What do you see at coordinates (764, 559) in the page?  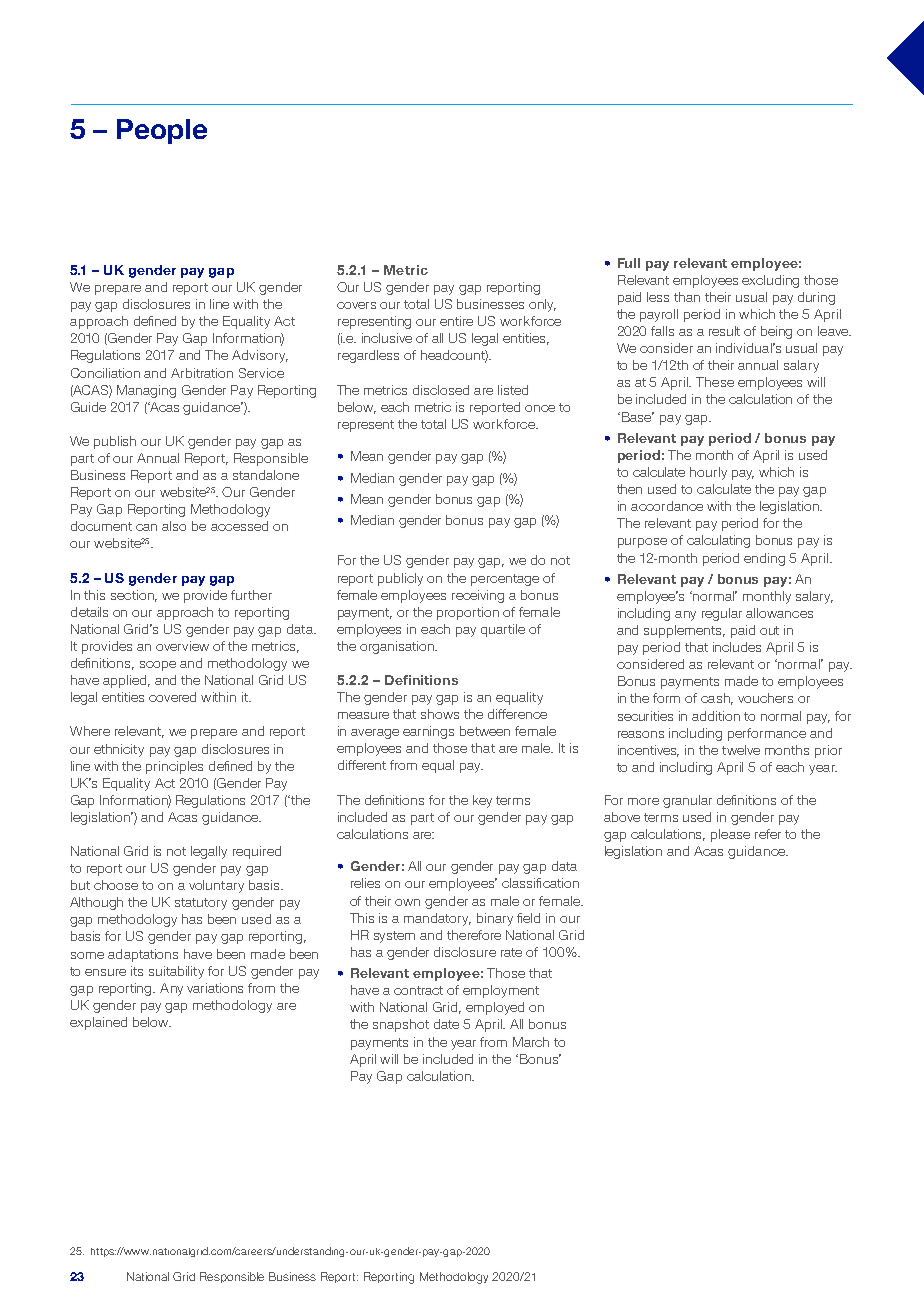 I see `ending` at bounding box center [764, 559].
